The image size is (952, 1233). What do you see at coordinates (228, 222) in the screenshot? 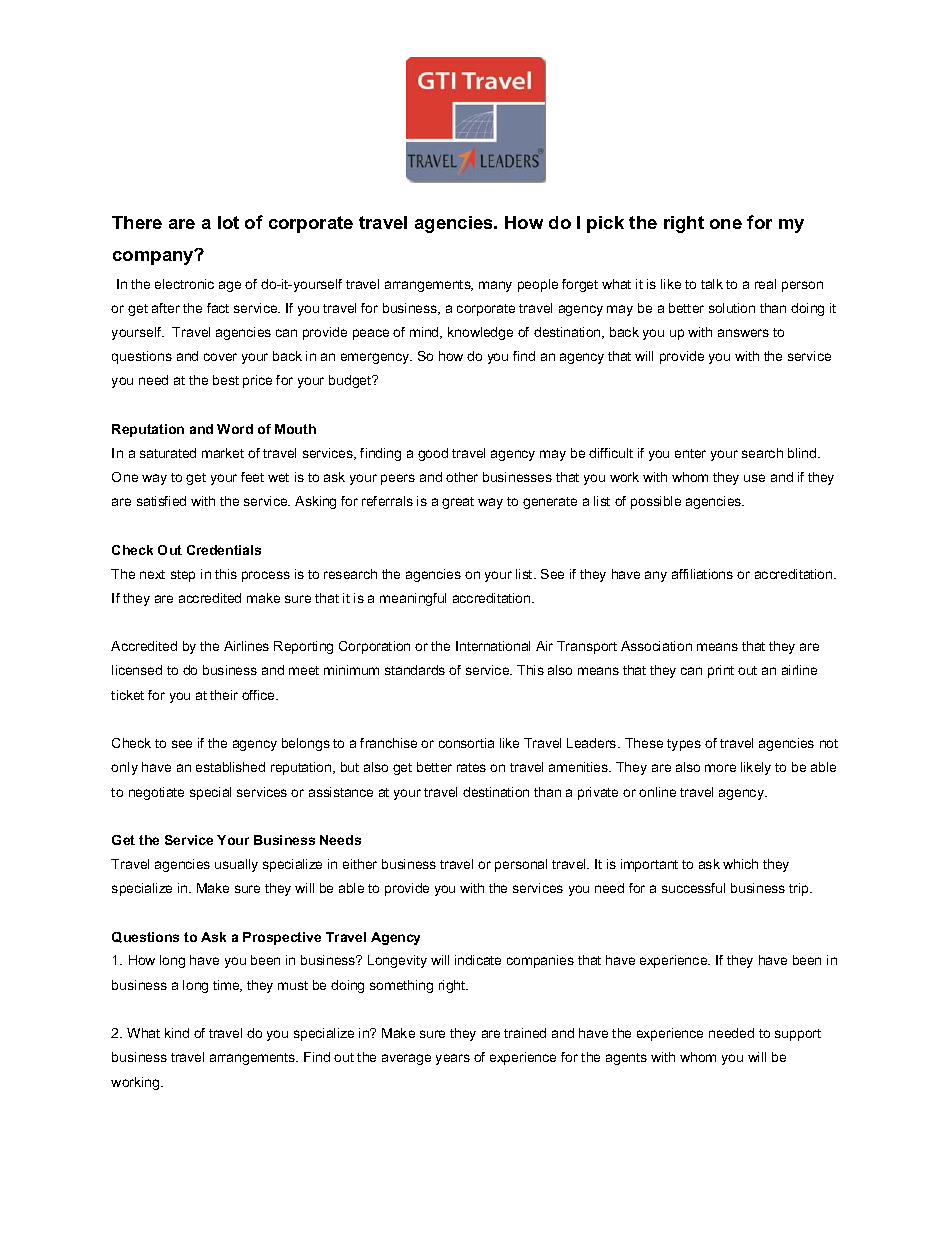
I see `lot` at bounding box center [228, 222].
